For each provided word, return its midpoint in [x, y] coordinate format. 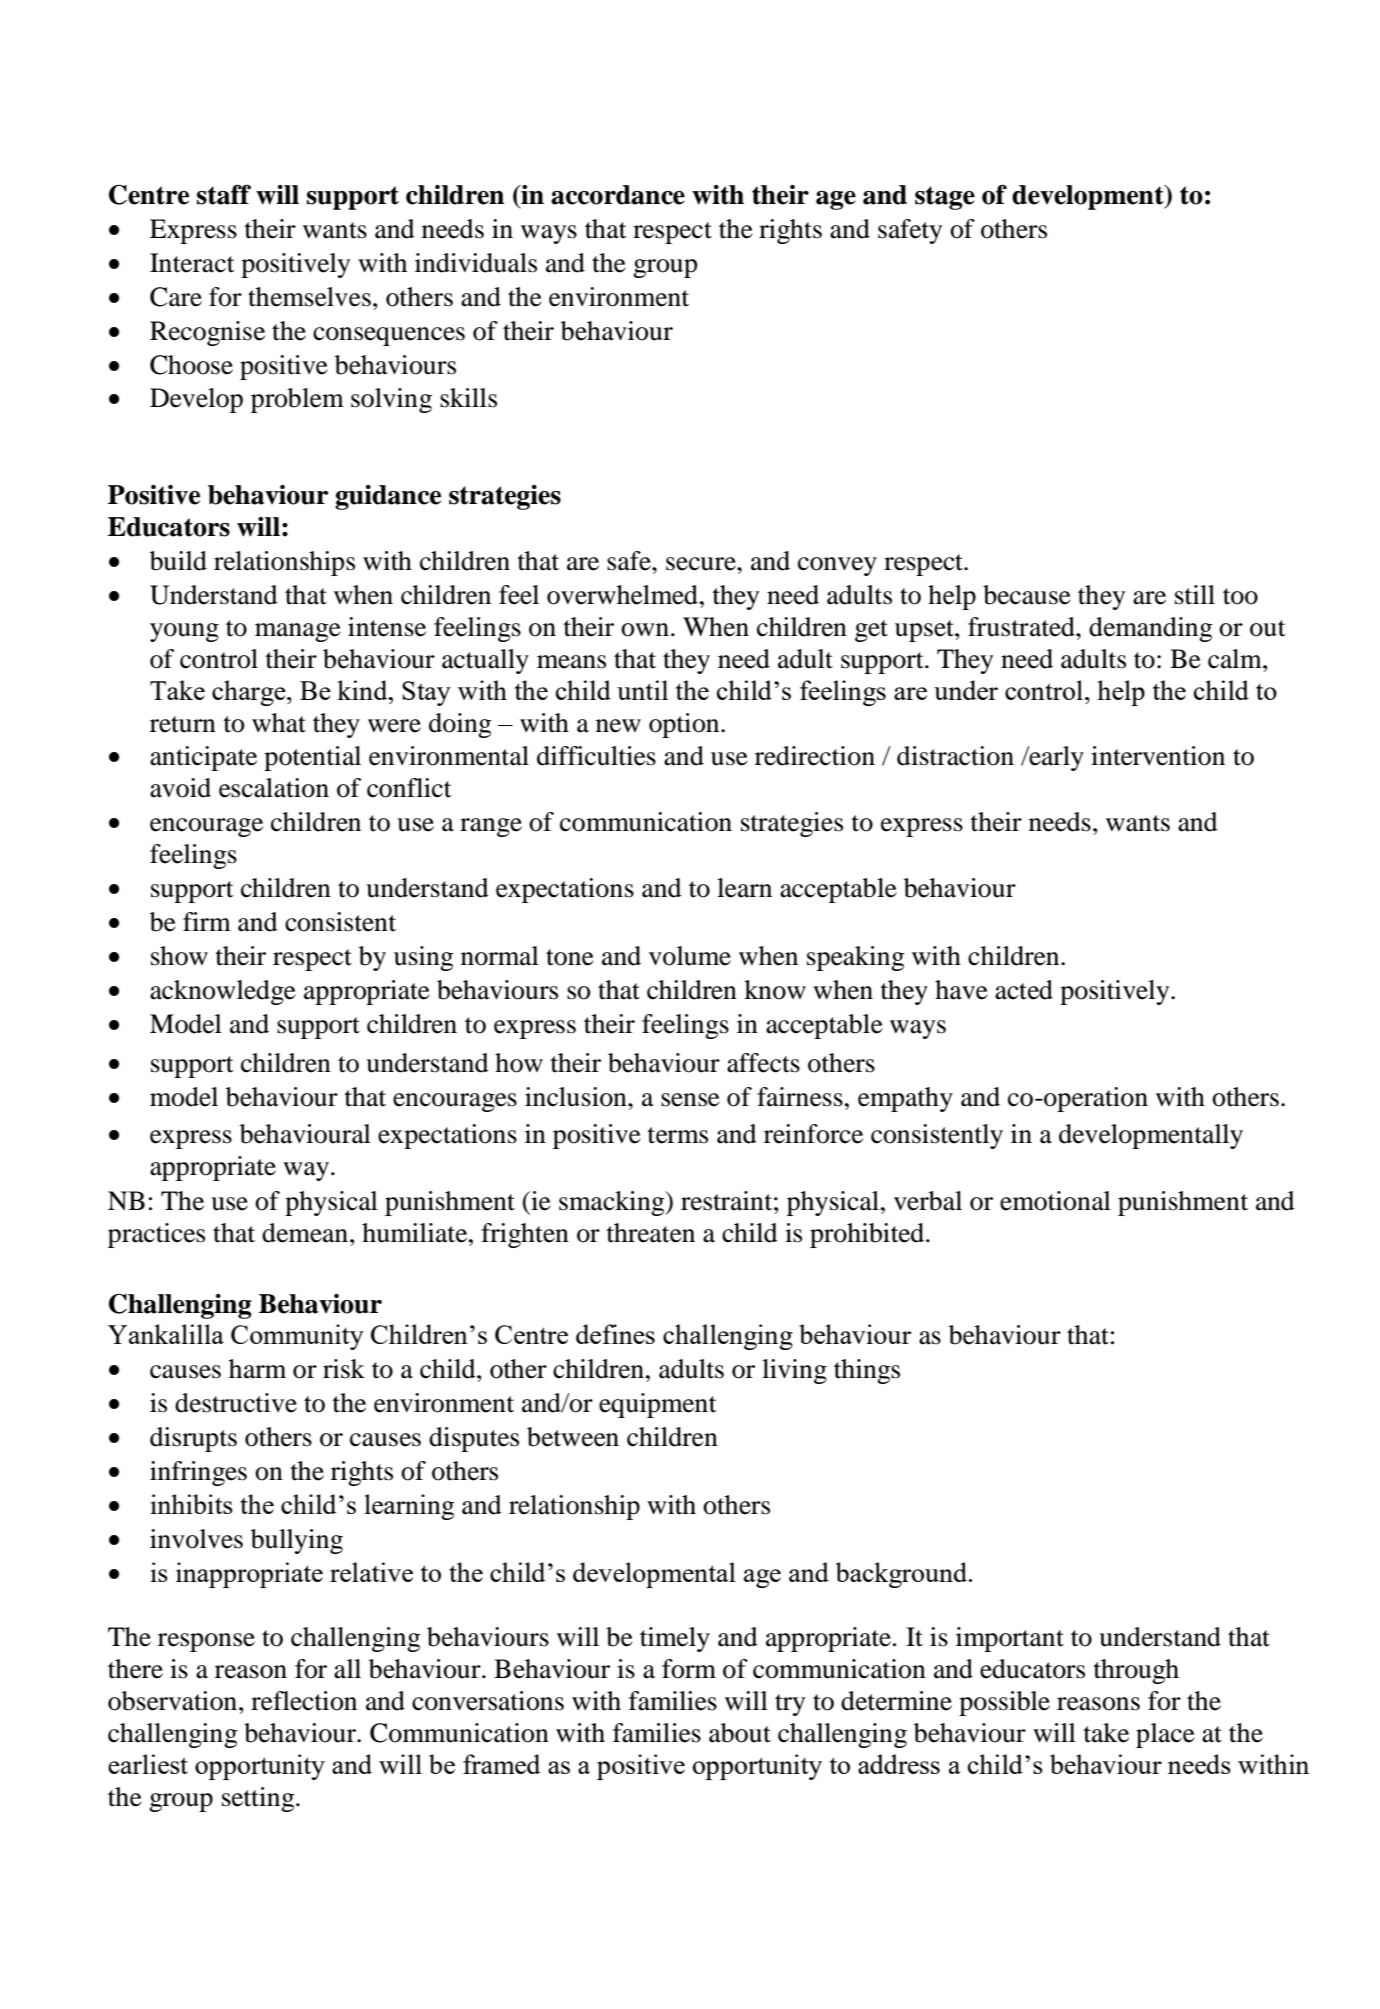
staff [224, 194]
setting [259, 1799]
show [179, 956]
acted [1024, 990]
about [740, 1733]
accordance [618, 195]
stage [945, 198]
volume [690, 956]
